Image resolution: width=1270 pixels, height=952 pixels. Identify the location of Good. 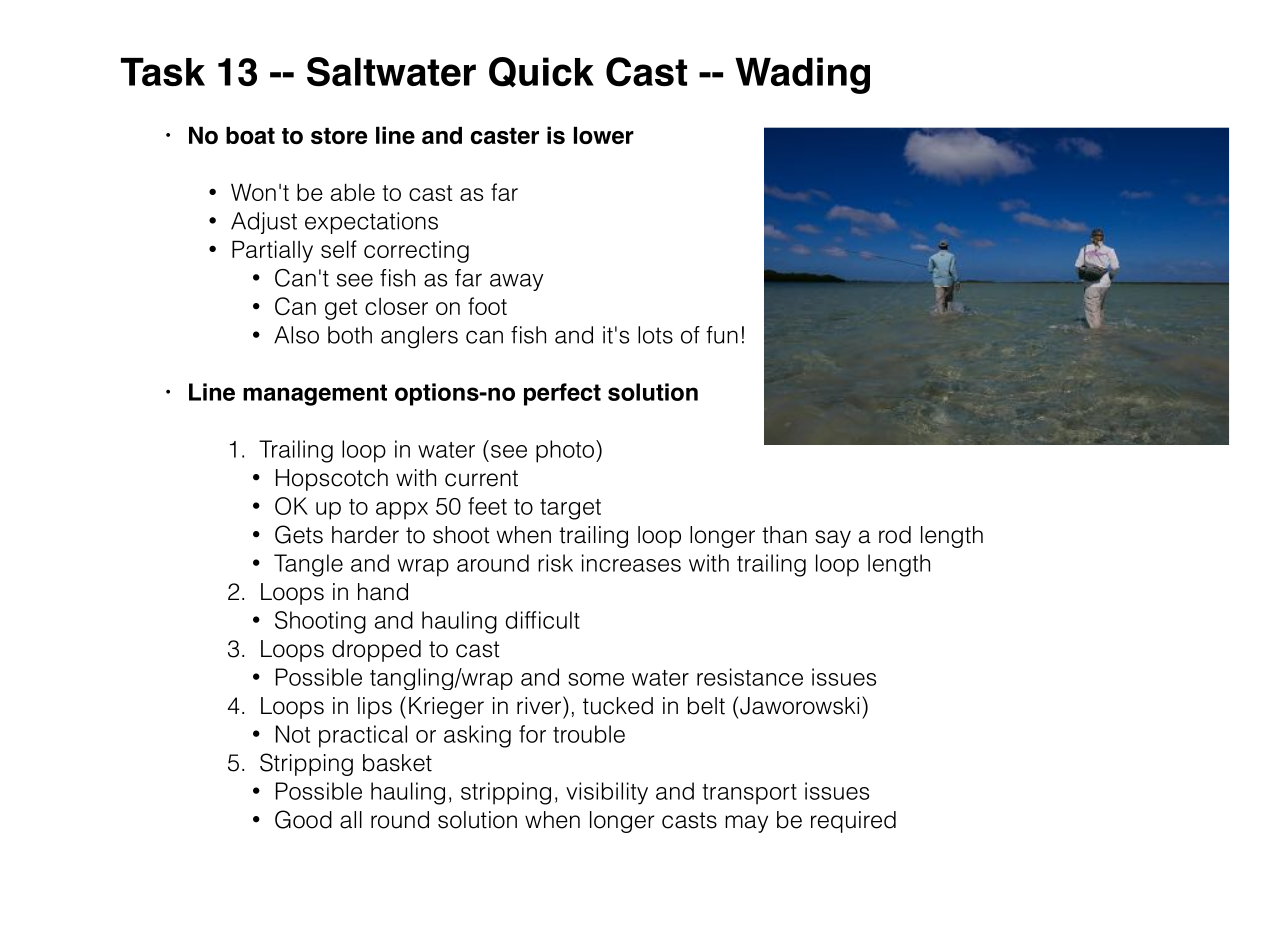
(303, 819).
